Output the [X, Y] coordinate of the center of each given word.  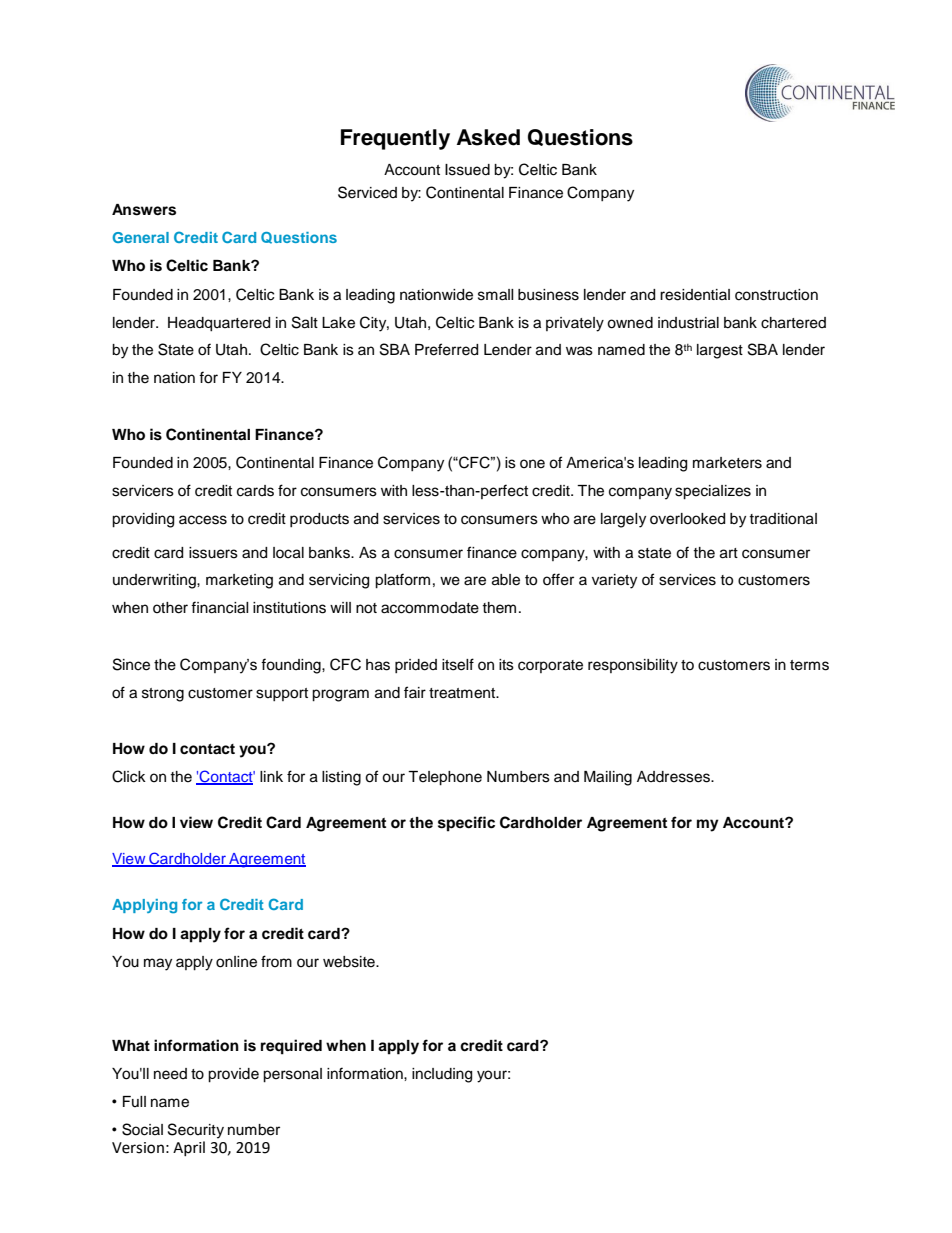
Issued [467, 170]
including [442, 1075]
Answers [144, 210]
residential [695, 295]
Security [196, 1131]
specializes [713, 492]
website [350, 962]
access [203, 520]
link [271, 776]
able [506, 580]
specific [466, 824]
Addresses [674, 777]
